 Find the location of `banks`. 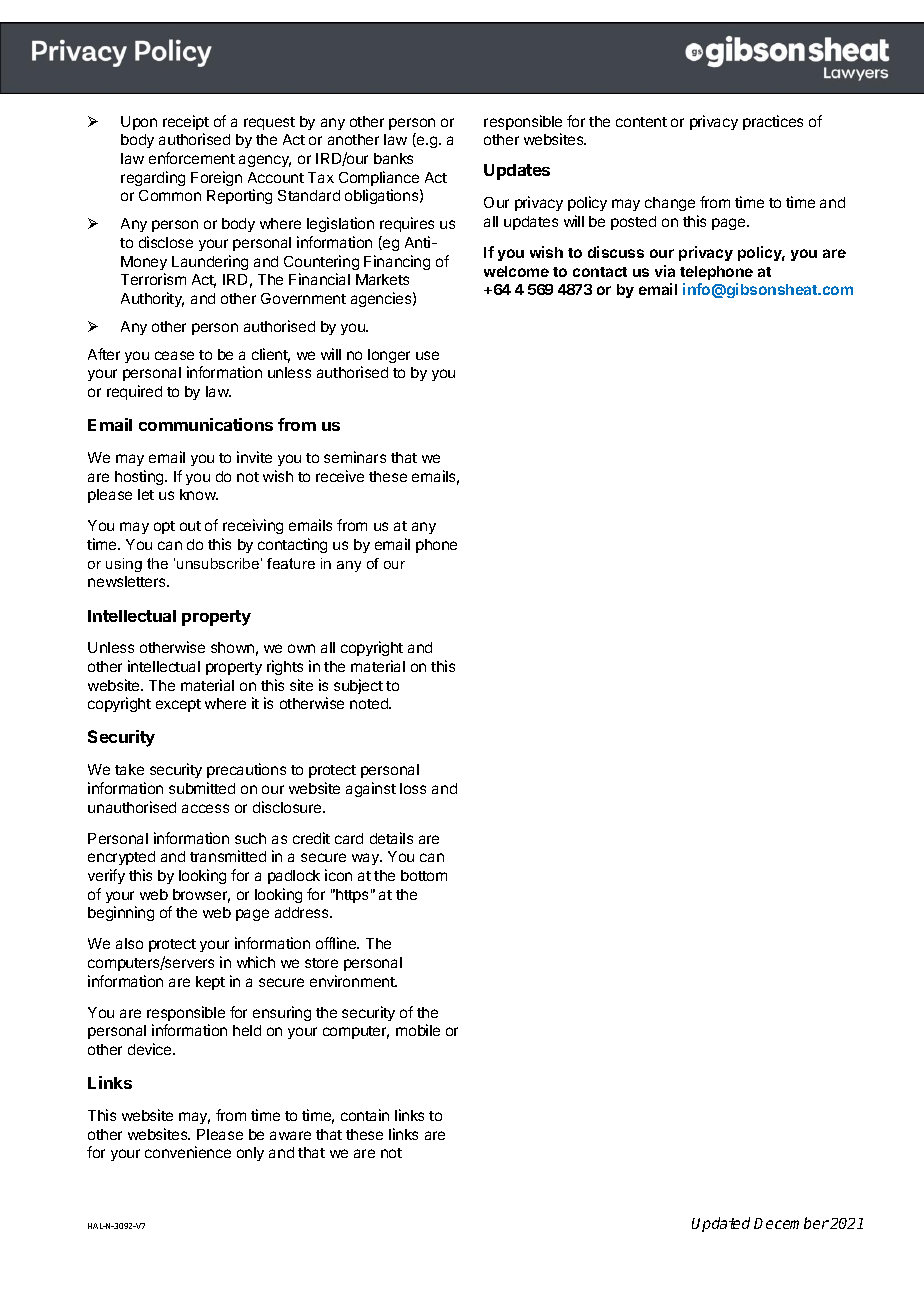

banks is located at coordinates (393, 158).
